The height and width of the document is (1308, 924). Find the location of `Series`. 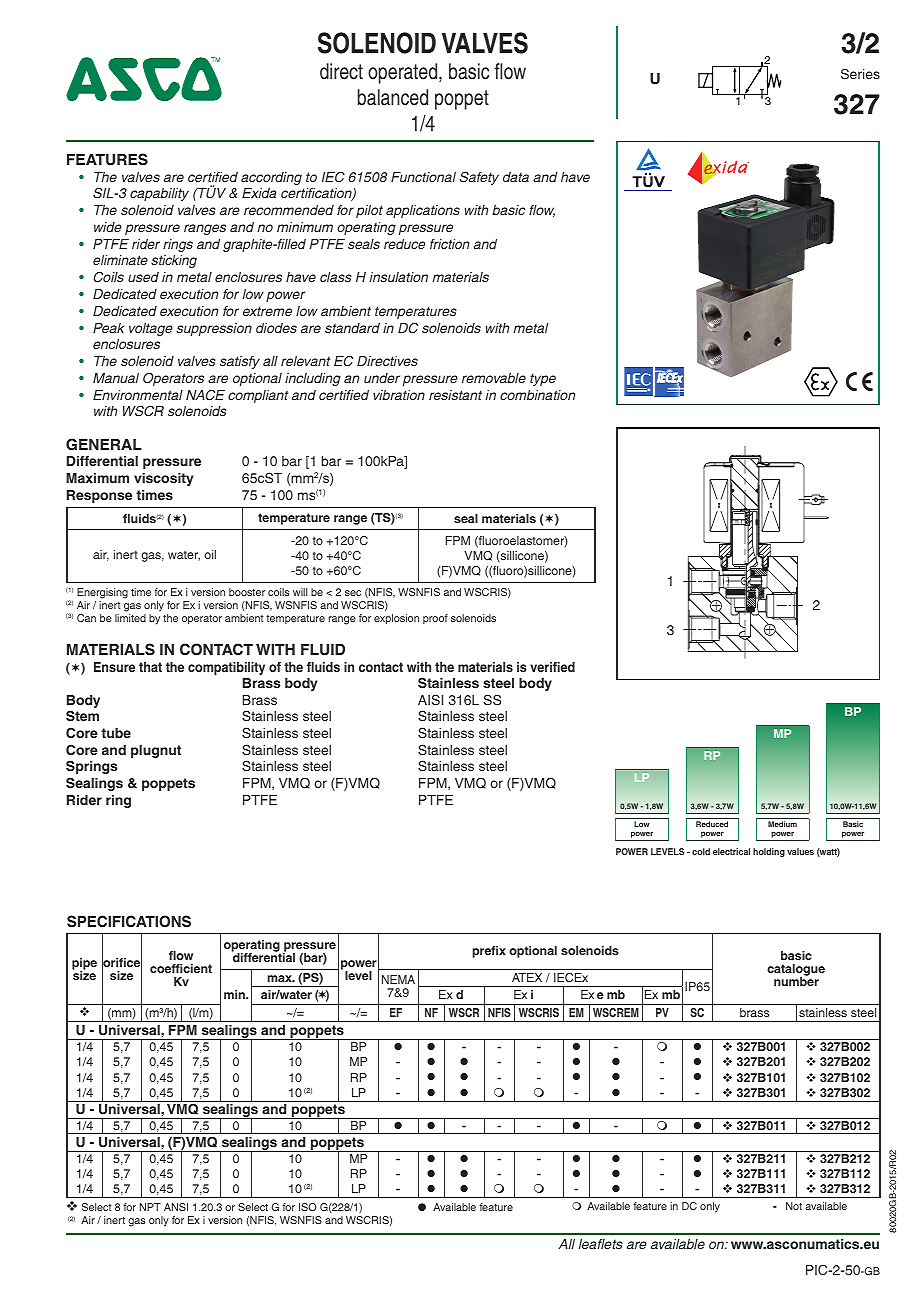

Series is located at coordinates (860, 74).
